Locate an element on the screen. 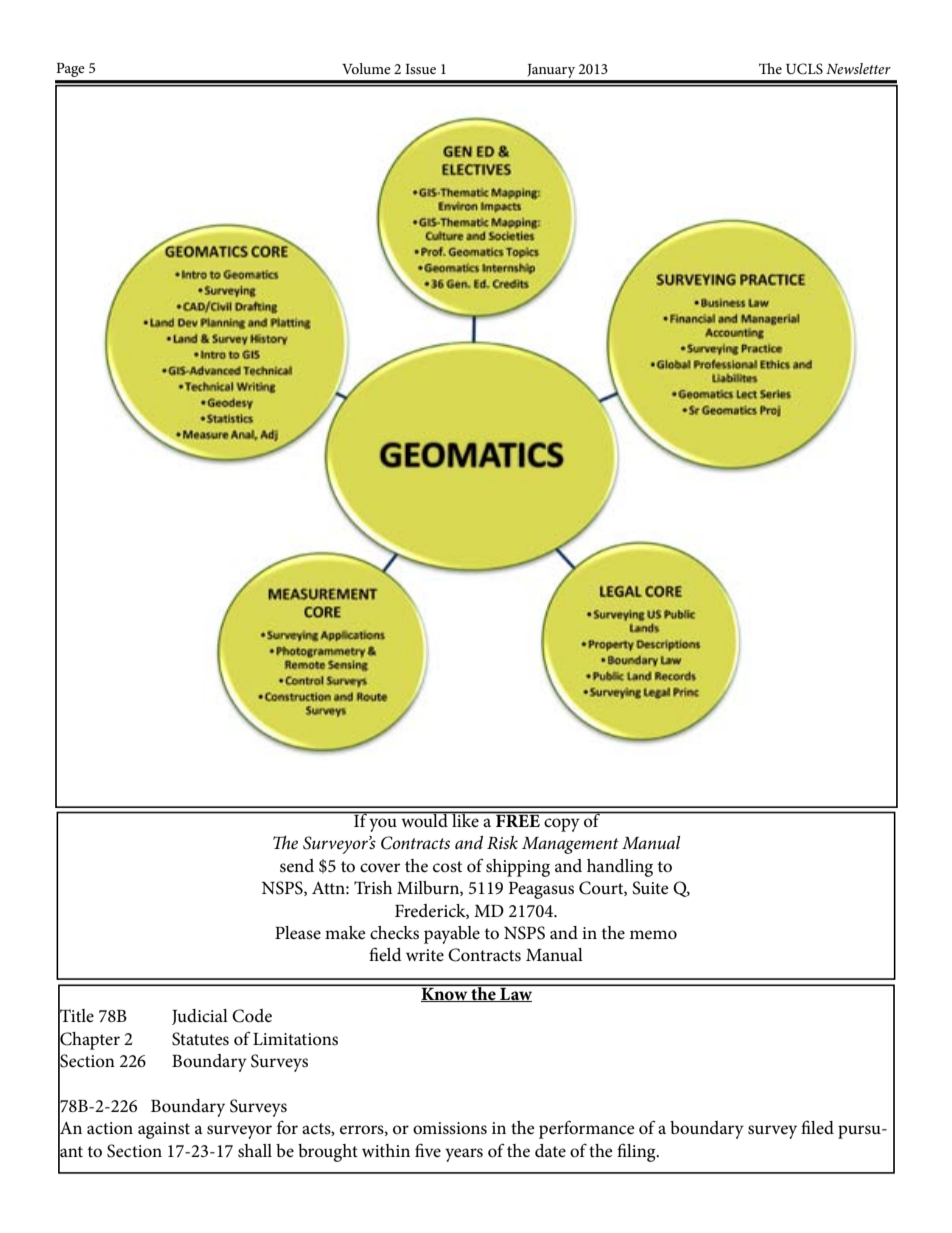  Page is located at coordinates (70, 70).
